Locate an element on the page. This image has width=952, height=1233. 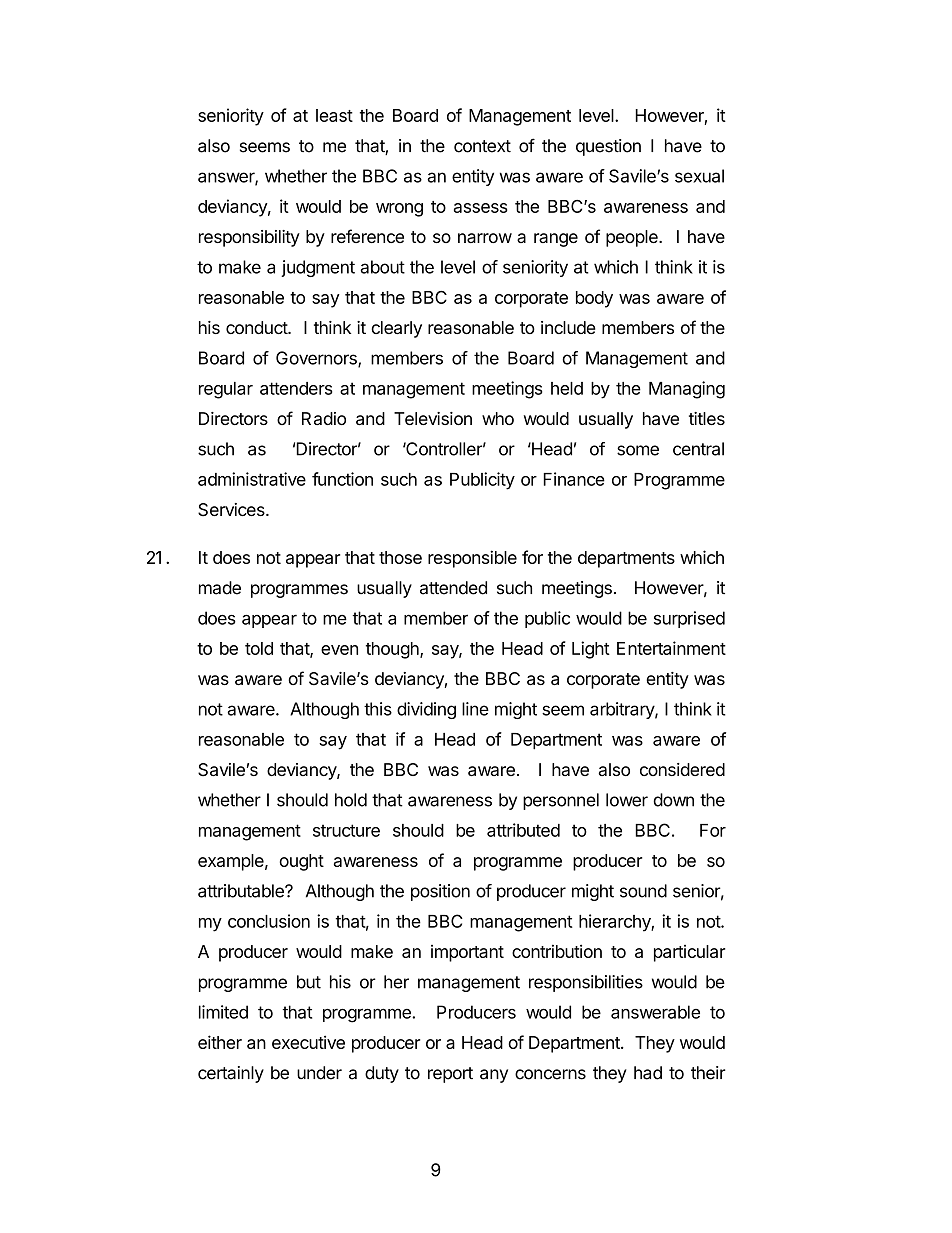
considered is located at coordinates (682, 769).
